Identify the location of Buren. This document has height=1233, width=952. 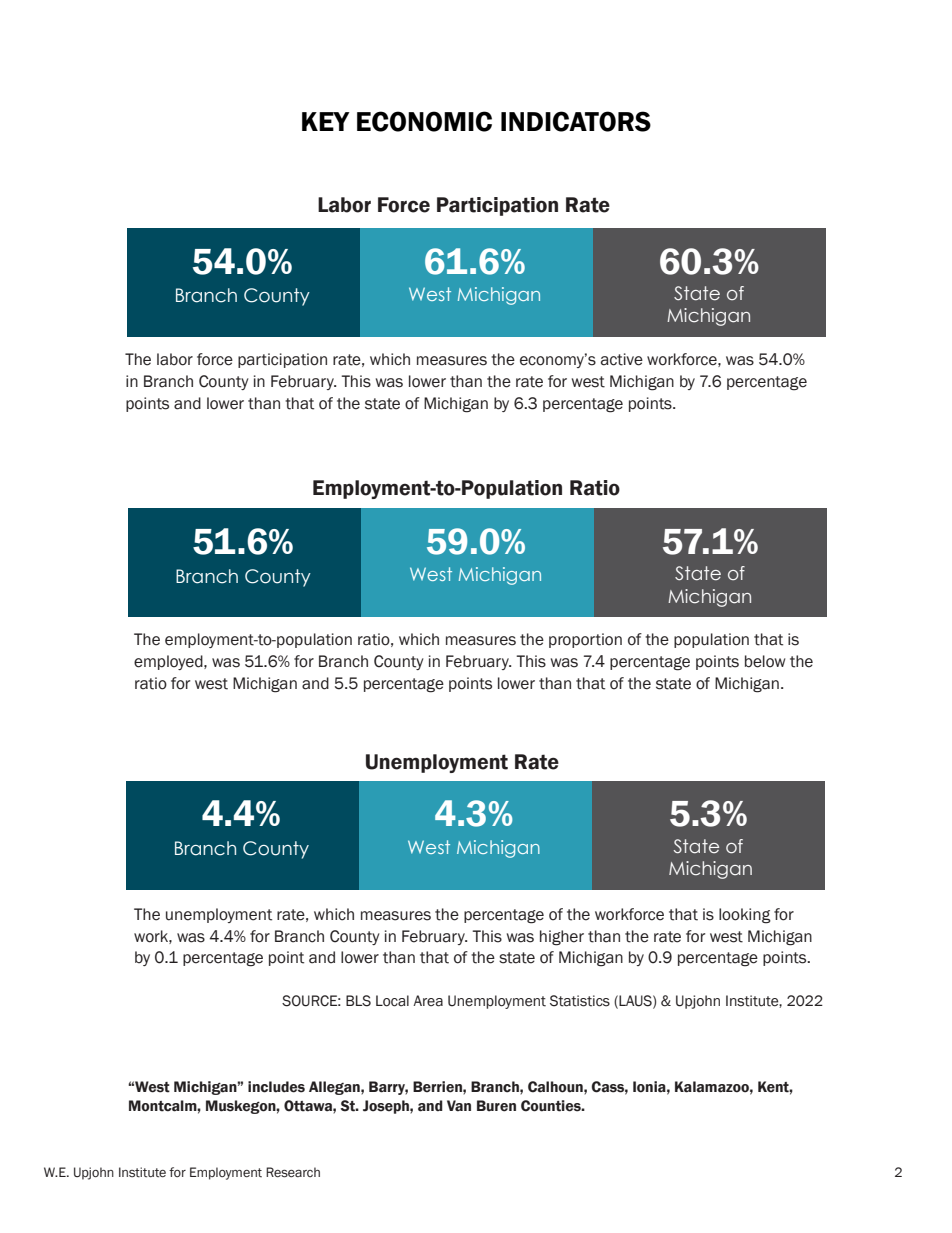
(496, 1106).
